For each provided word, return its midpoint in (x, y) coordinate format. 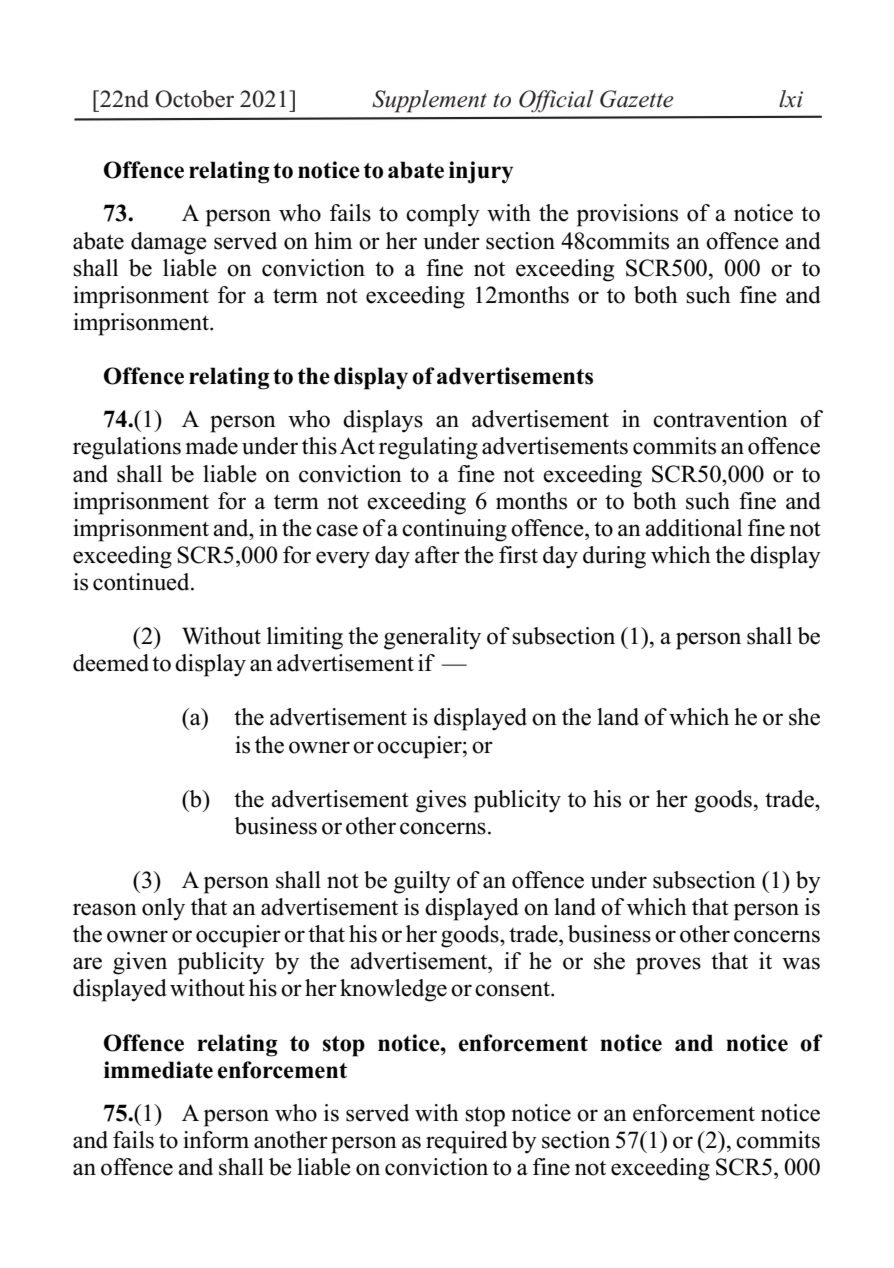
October (194, 99)
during (614, 557)
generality (432, 638)
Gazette (637, 99)
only (163, 909)
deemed (111, 663)
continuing (454, 530)
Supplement (429, 101)
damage (169, 243)
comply (443, 215)
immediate (158, 1070)
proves (668, 966)
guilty (422, 882)
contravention (720, 419)
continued (142, 582)
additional (693, 528)
